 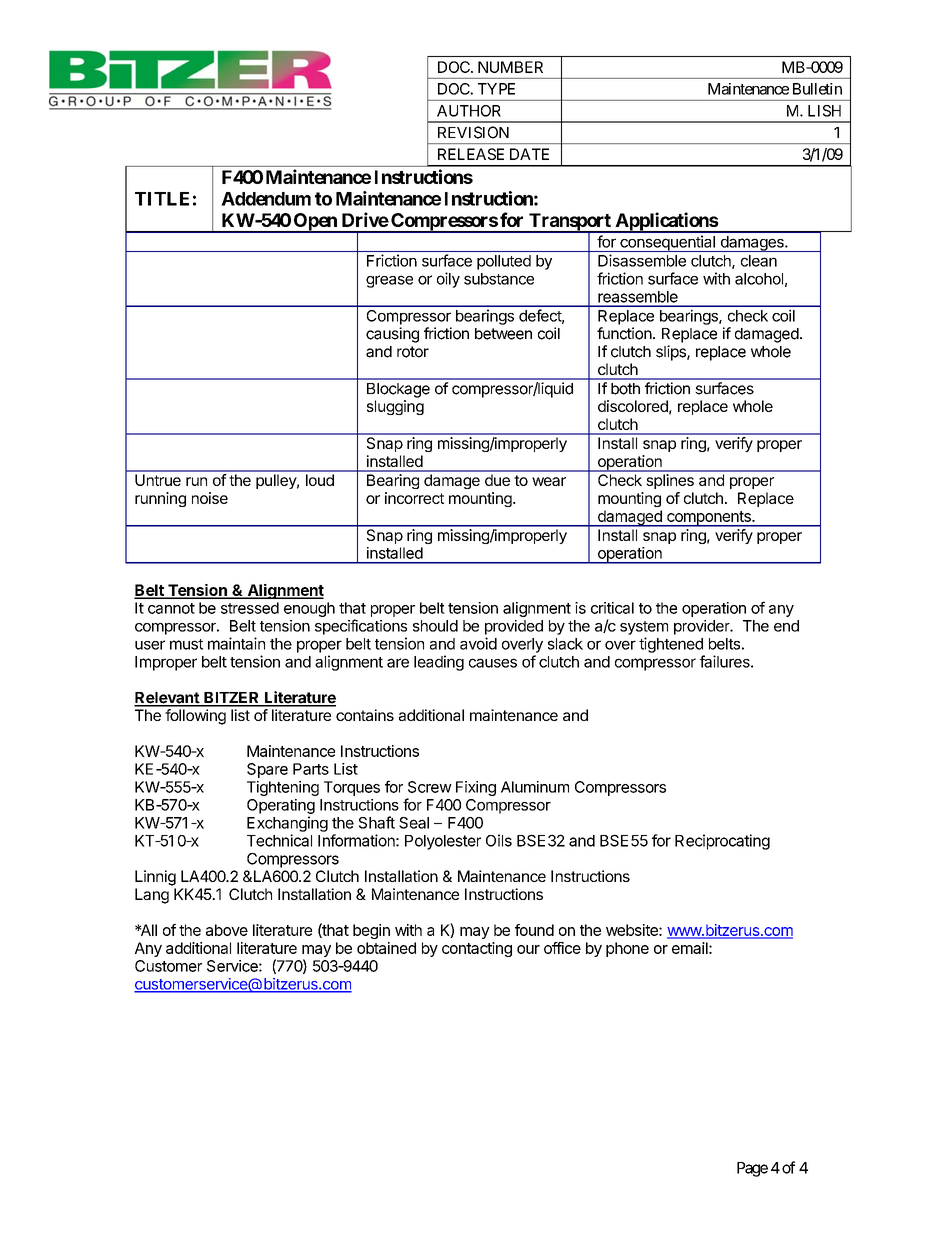 I want to click on contacting, so click(x=477, y=949).
